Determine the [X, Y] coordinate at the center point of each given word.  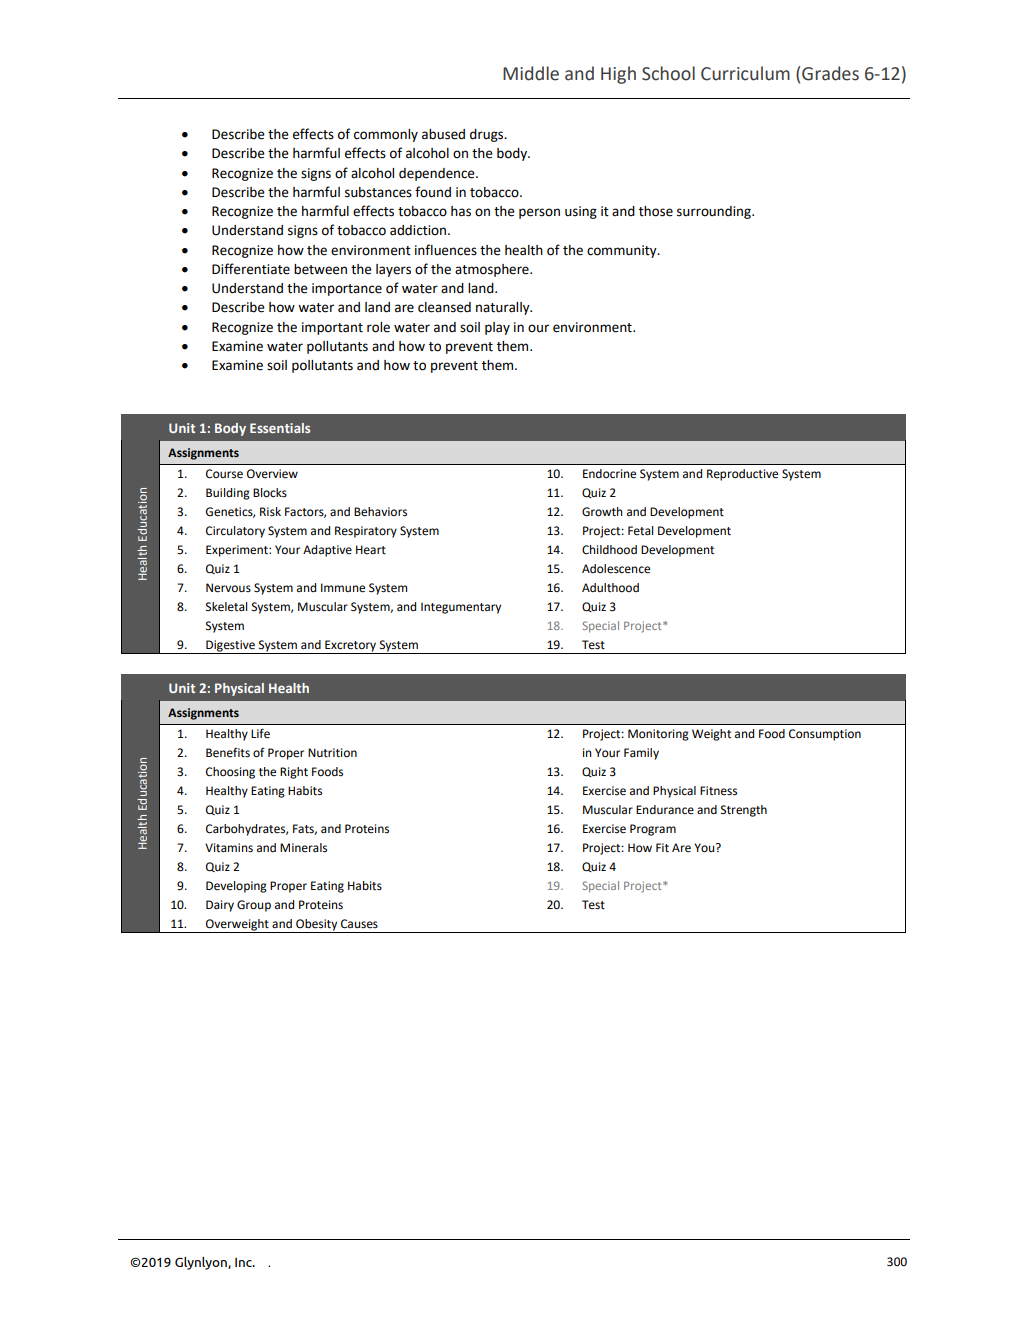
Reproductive [742, 475]
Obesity [316, 925]
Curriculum [745, 73]
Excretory [350, 647]
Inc [244, 1262]
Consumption [825, 735]
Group [254, 906]
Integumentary [461, 608]
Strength [744, 811]
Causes [359, 924]
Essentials [280, 428]
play [497, 328]
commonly [386, 135]
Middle [531, 73]
